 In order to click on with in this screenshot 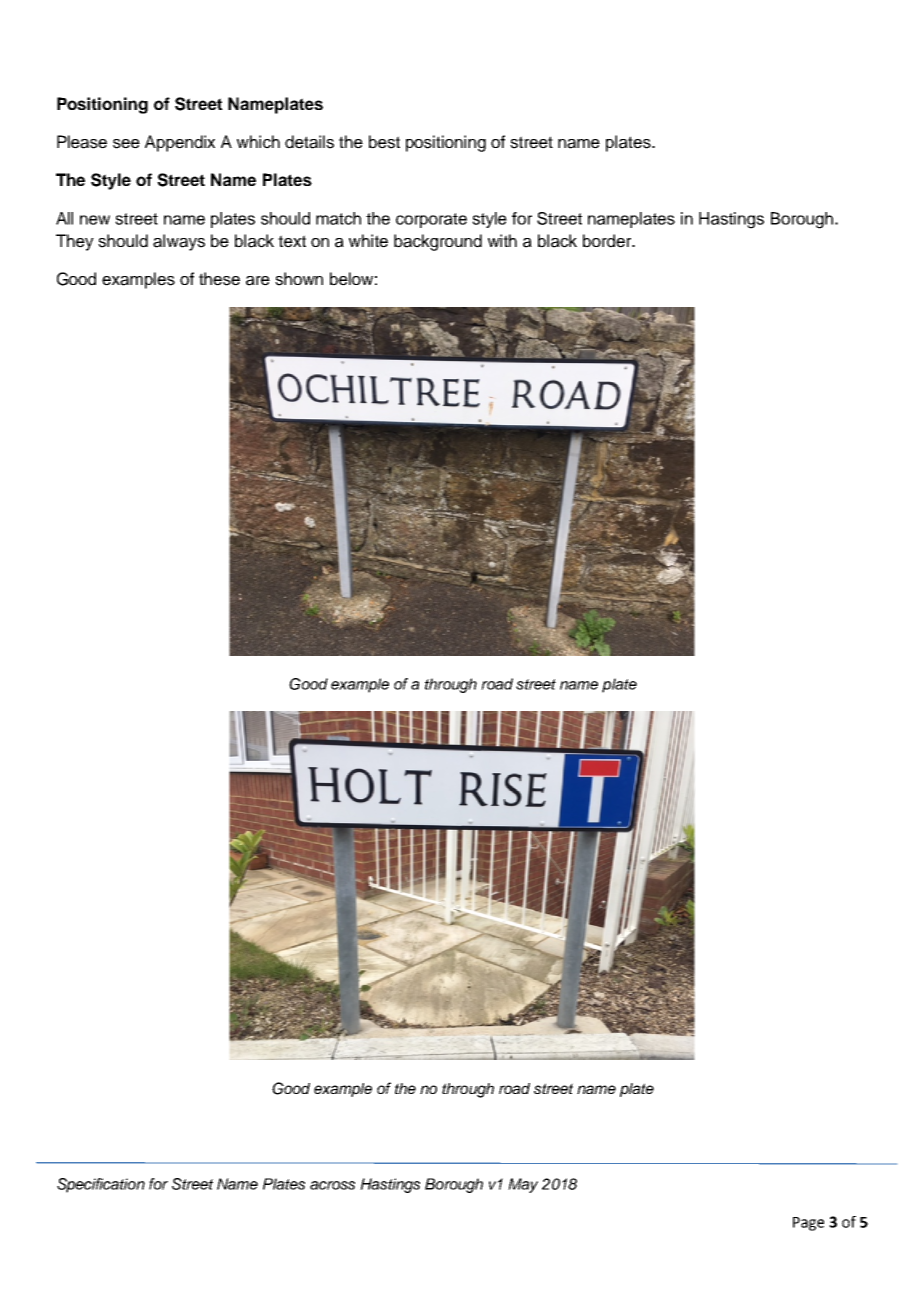, I will do `click(502, 240)`.
